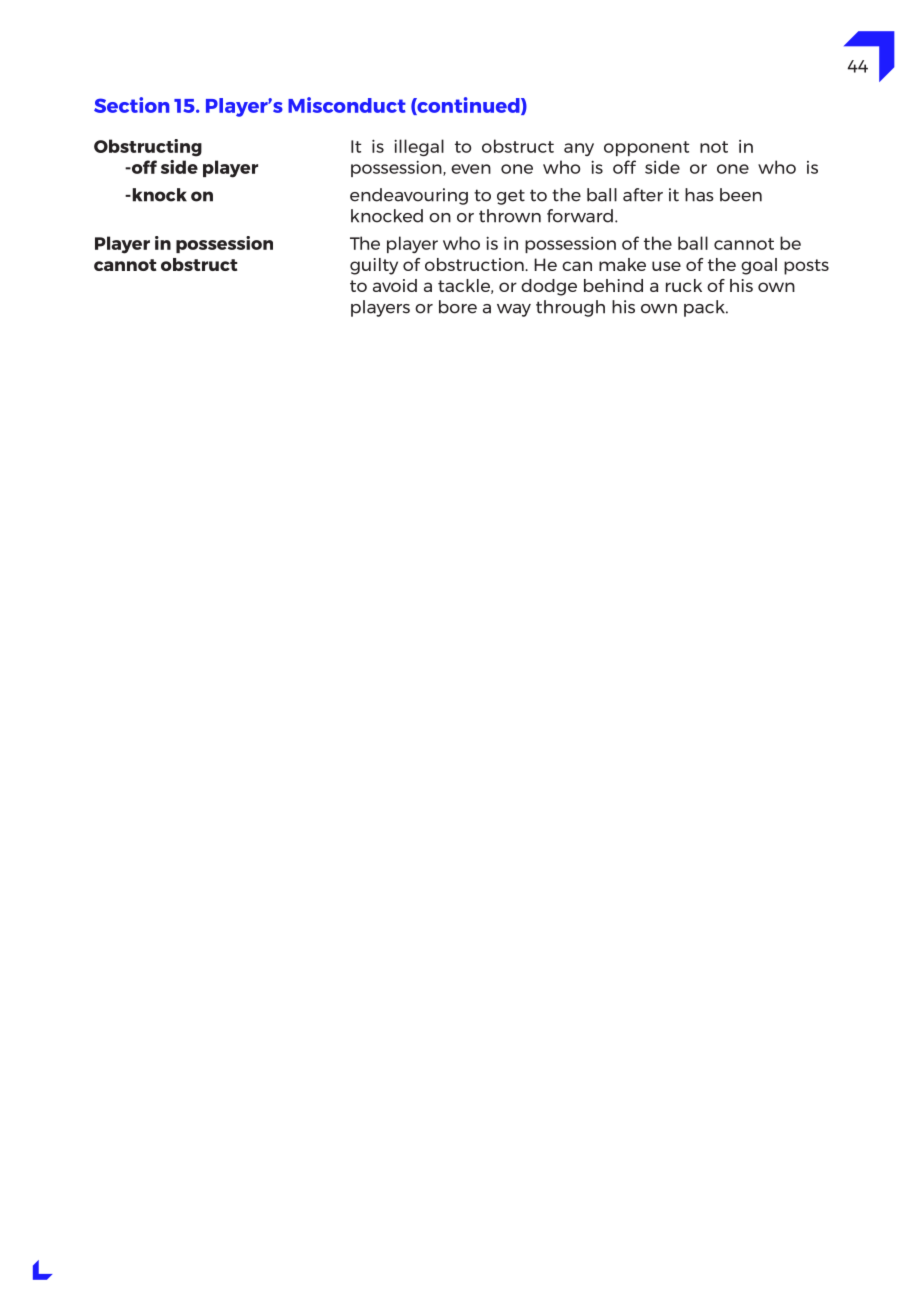  I want to click on thrown, so click(510, 216).
